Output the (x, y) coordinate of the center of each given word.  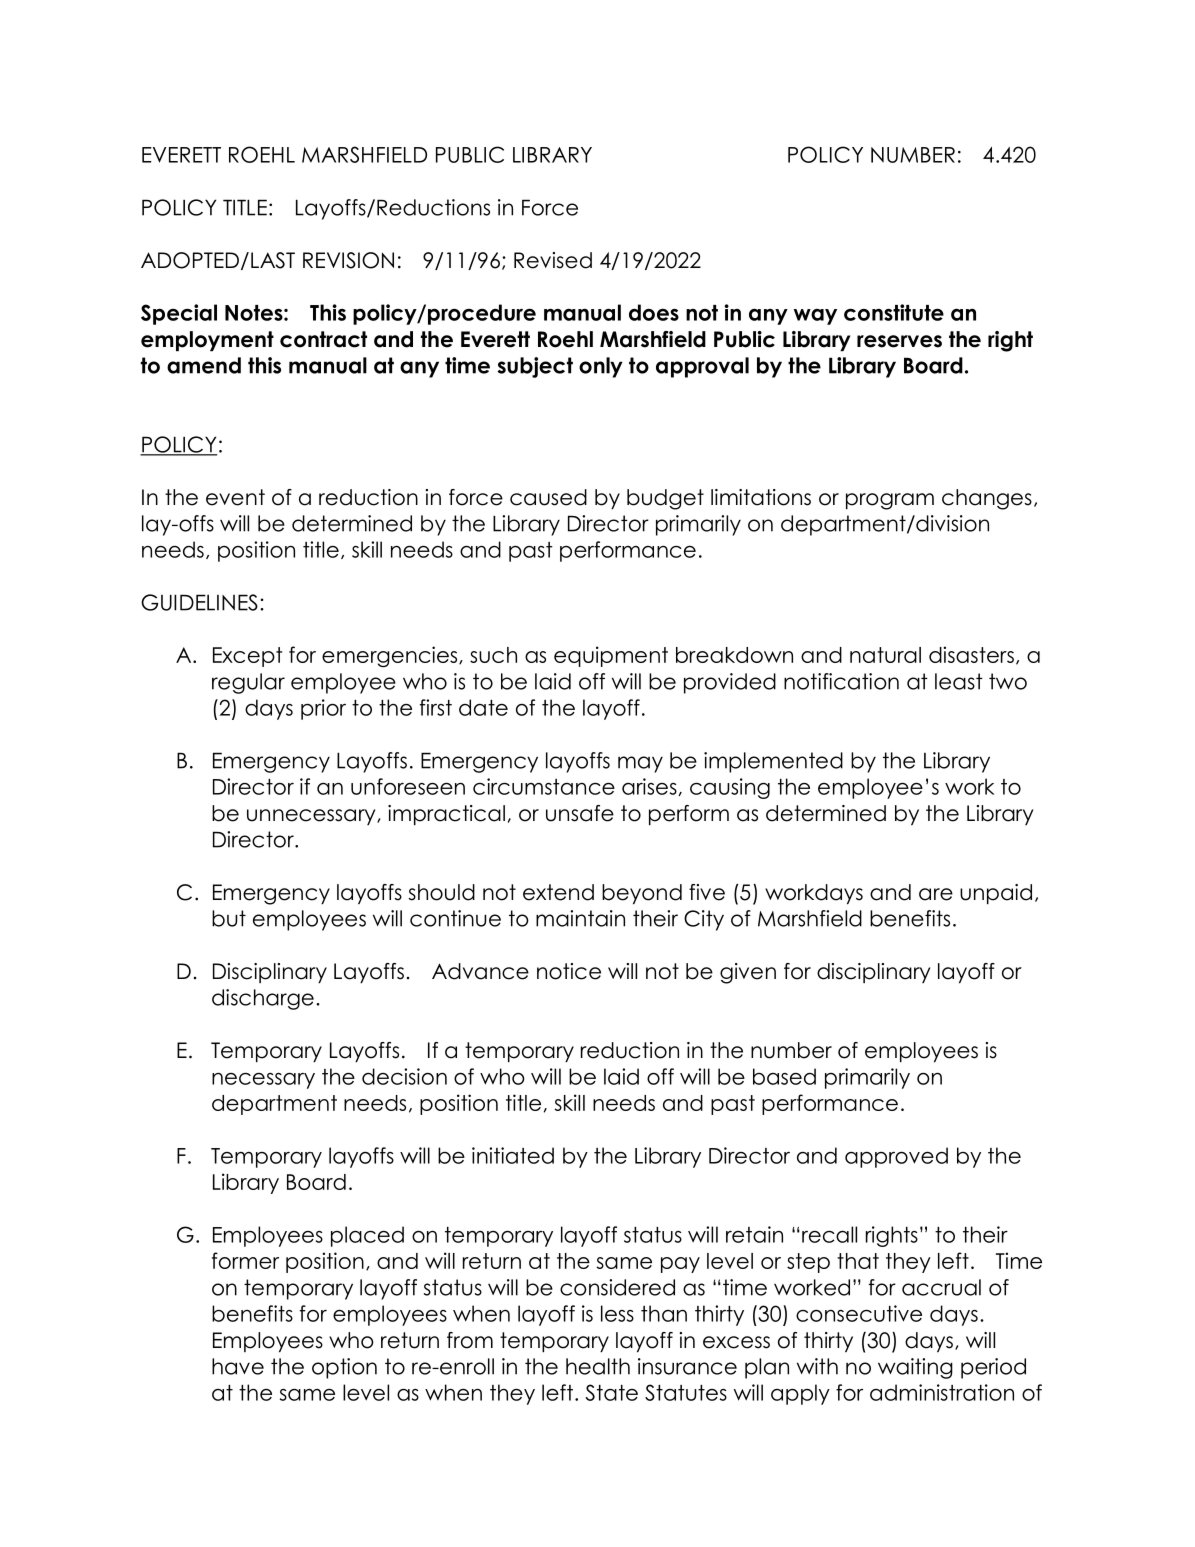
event (235, 497)
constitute (894, 312)
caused (548, 497)
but (229, 918)
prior (323, 709)
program (890, 501)
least (959, 681)
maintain (580, 918)
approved (896, 1157)
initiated (513, 1155)
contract (323, 339)
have (238, 1366)
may (640, 764)
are (936, 894)
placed (367, 1236)
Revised (553, 260)
